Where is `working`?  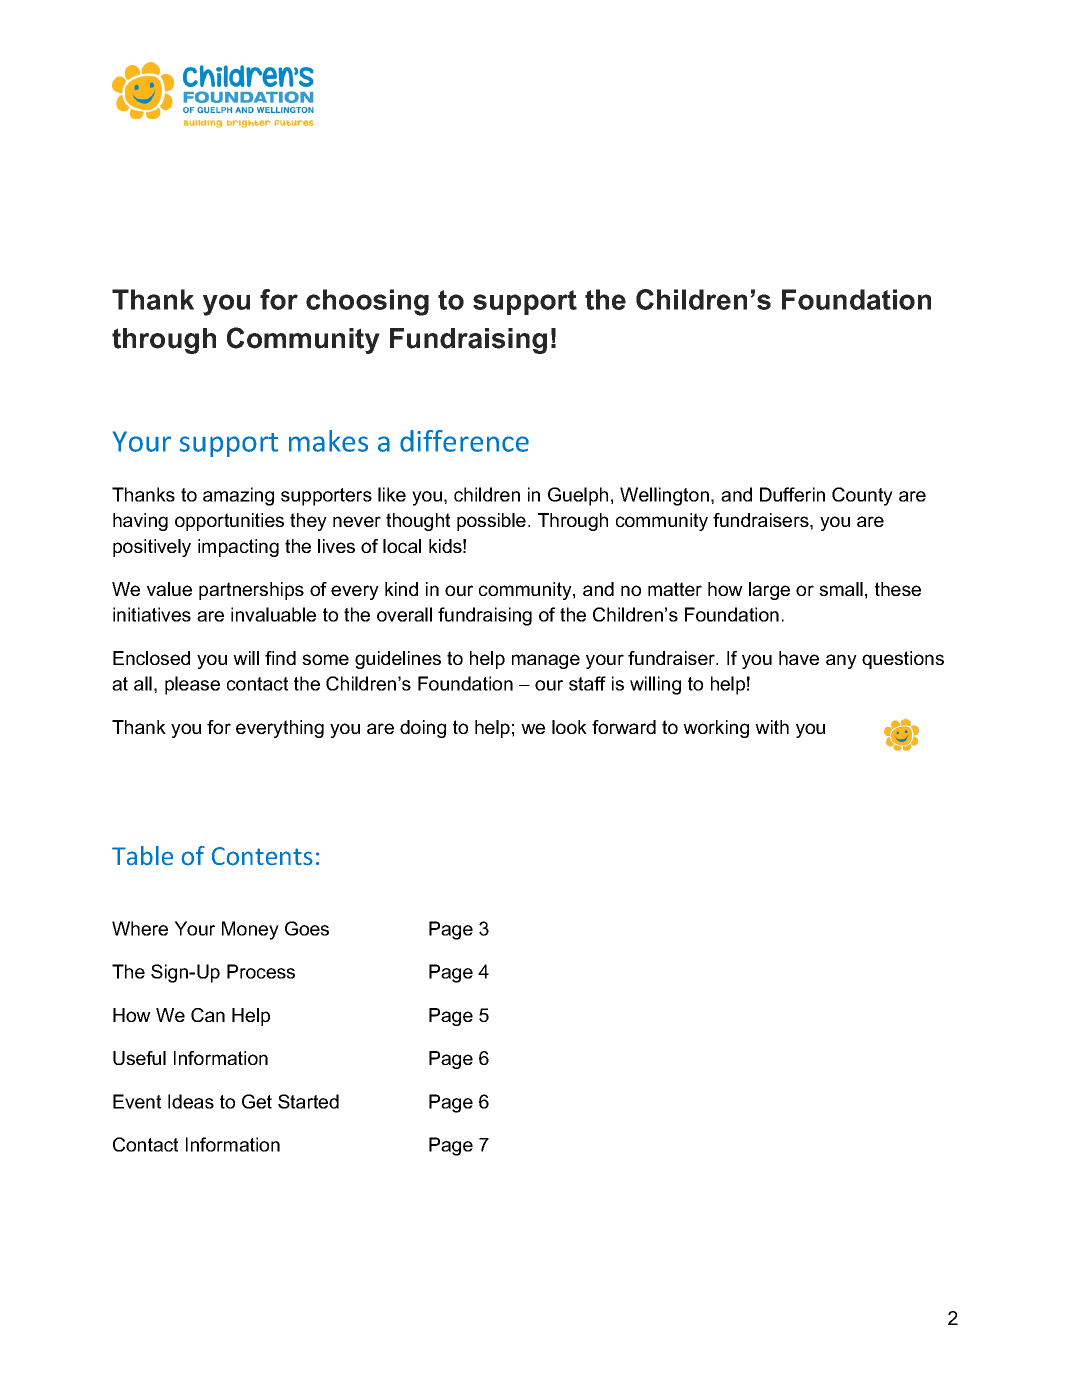
working is located at coordinates (716, 729).
